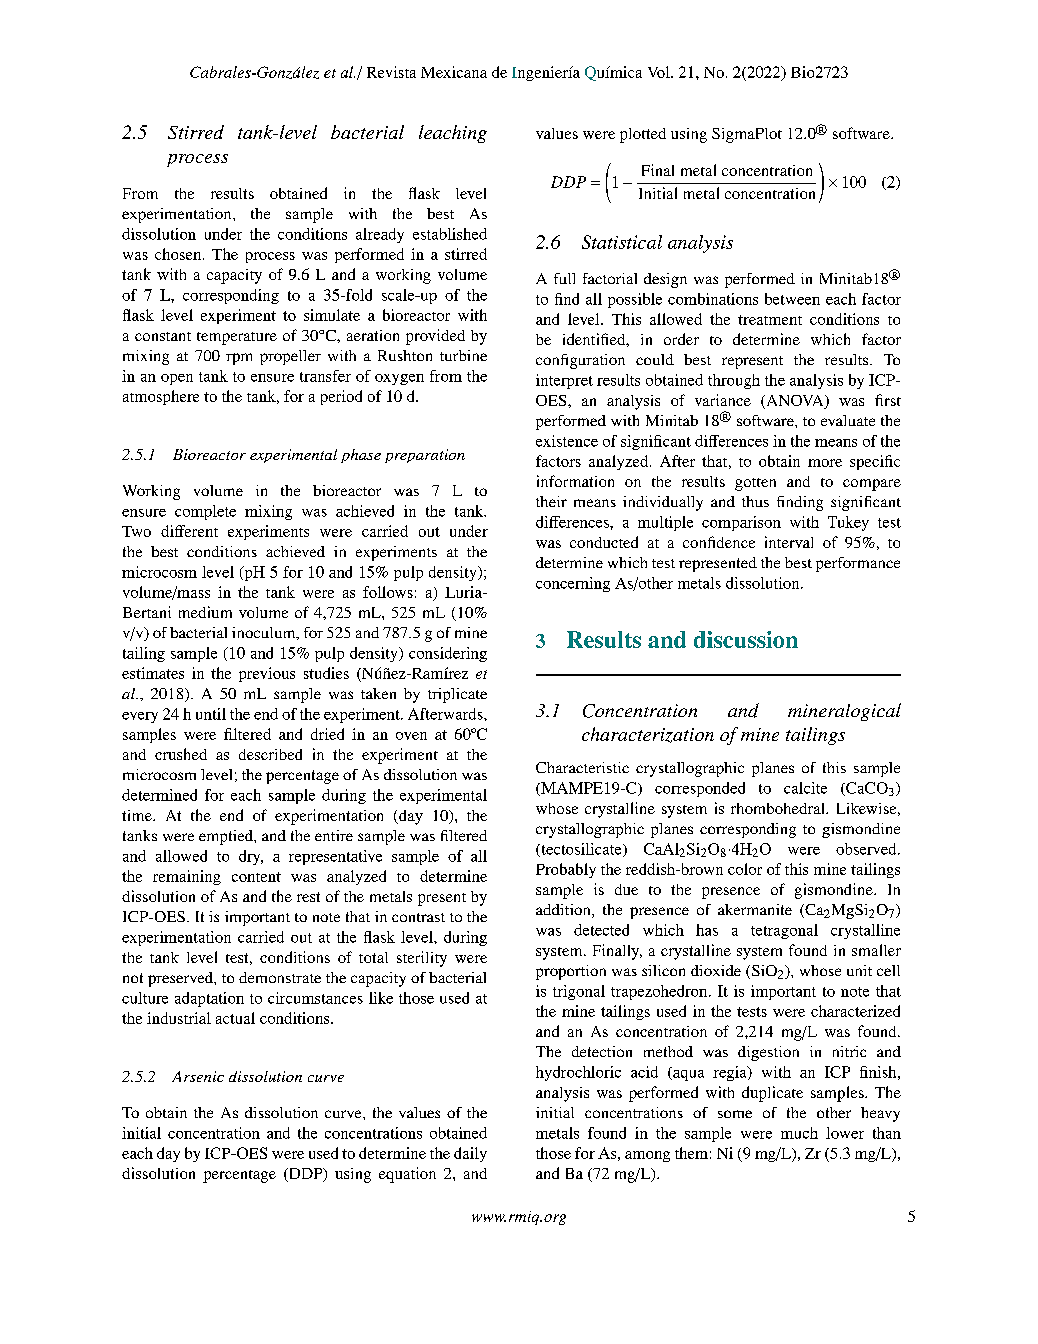  I want to click on existence, so click(567, 441).
